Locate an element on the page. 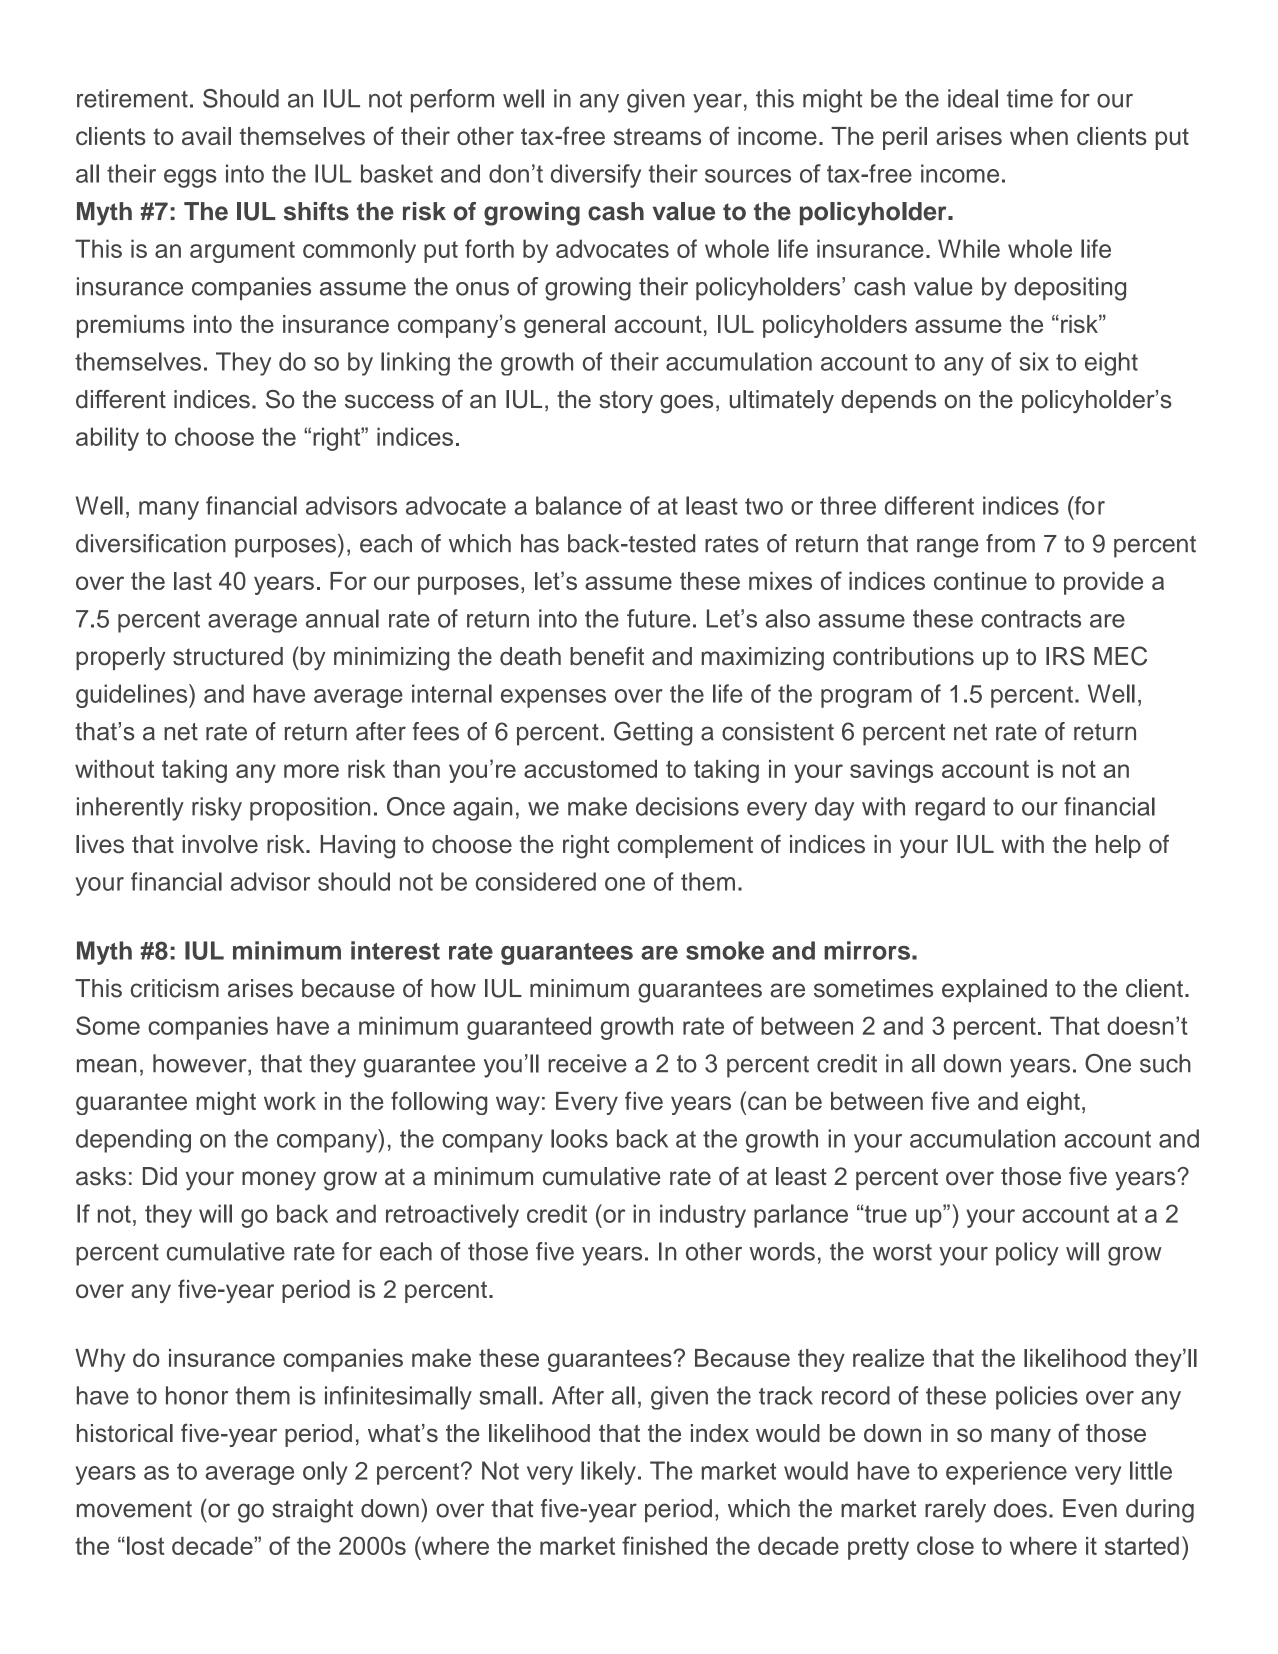  receive is located at coordinates (587, 1063).
